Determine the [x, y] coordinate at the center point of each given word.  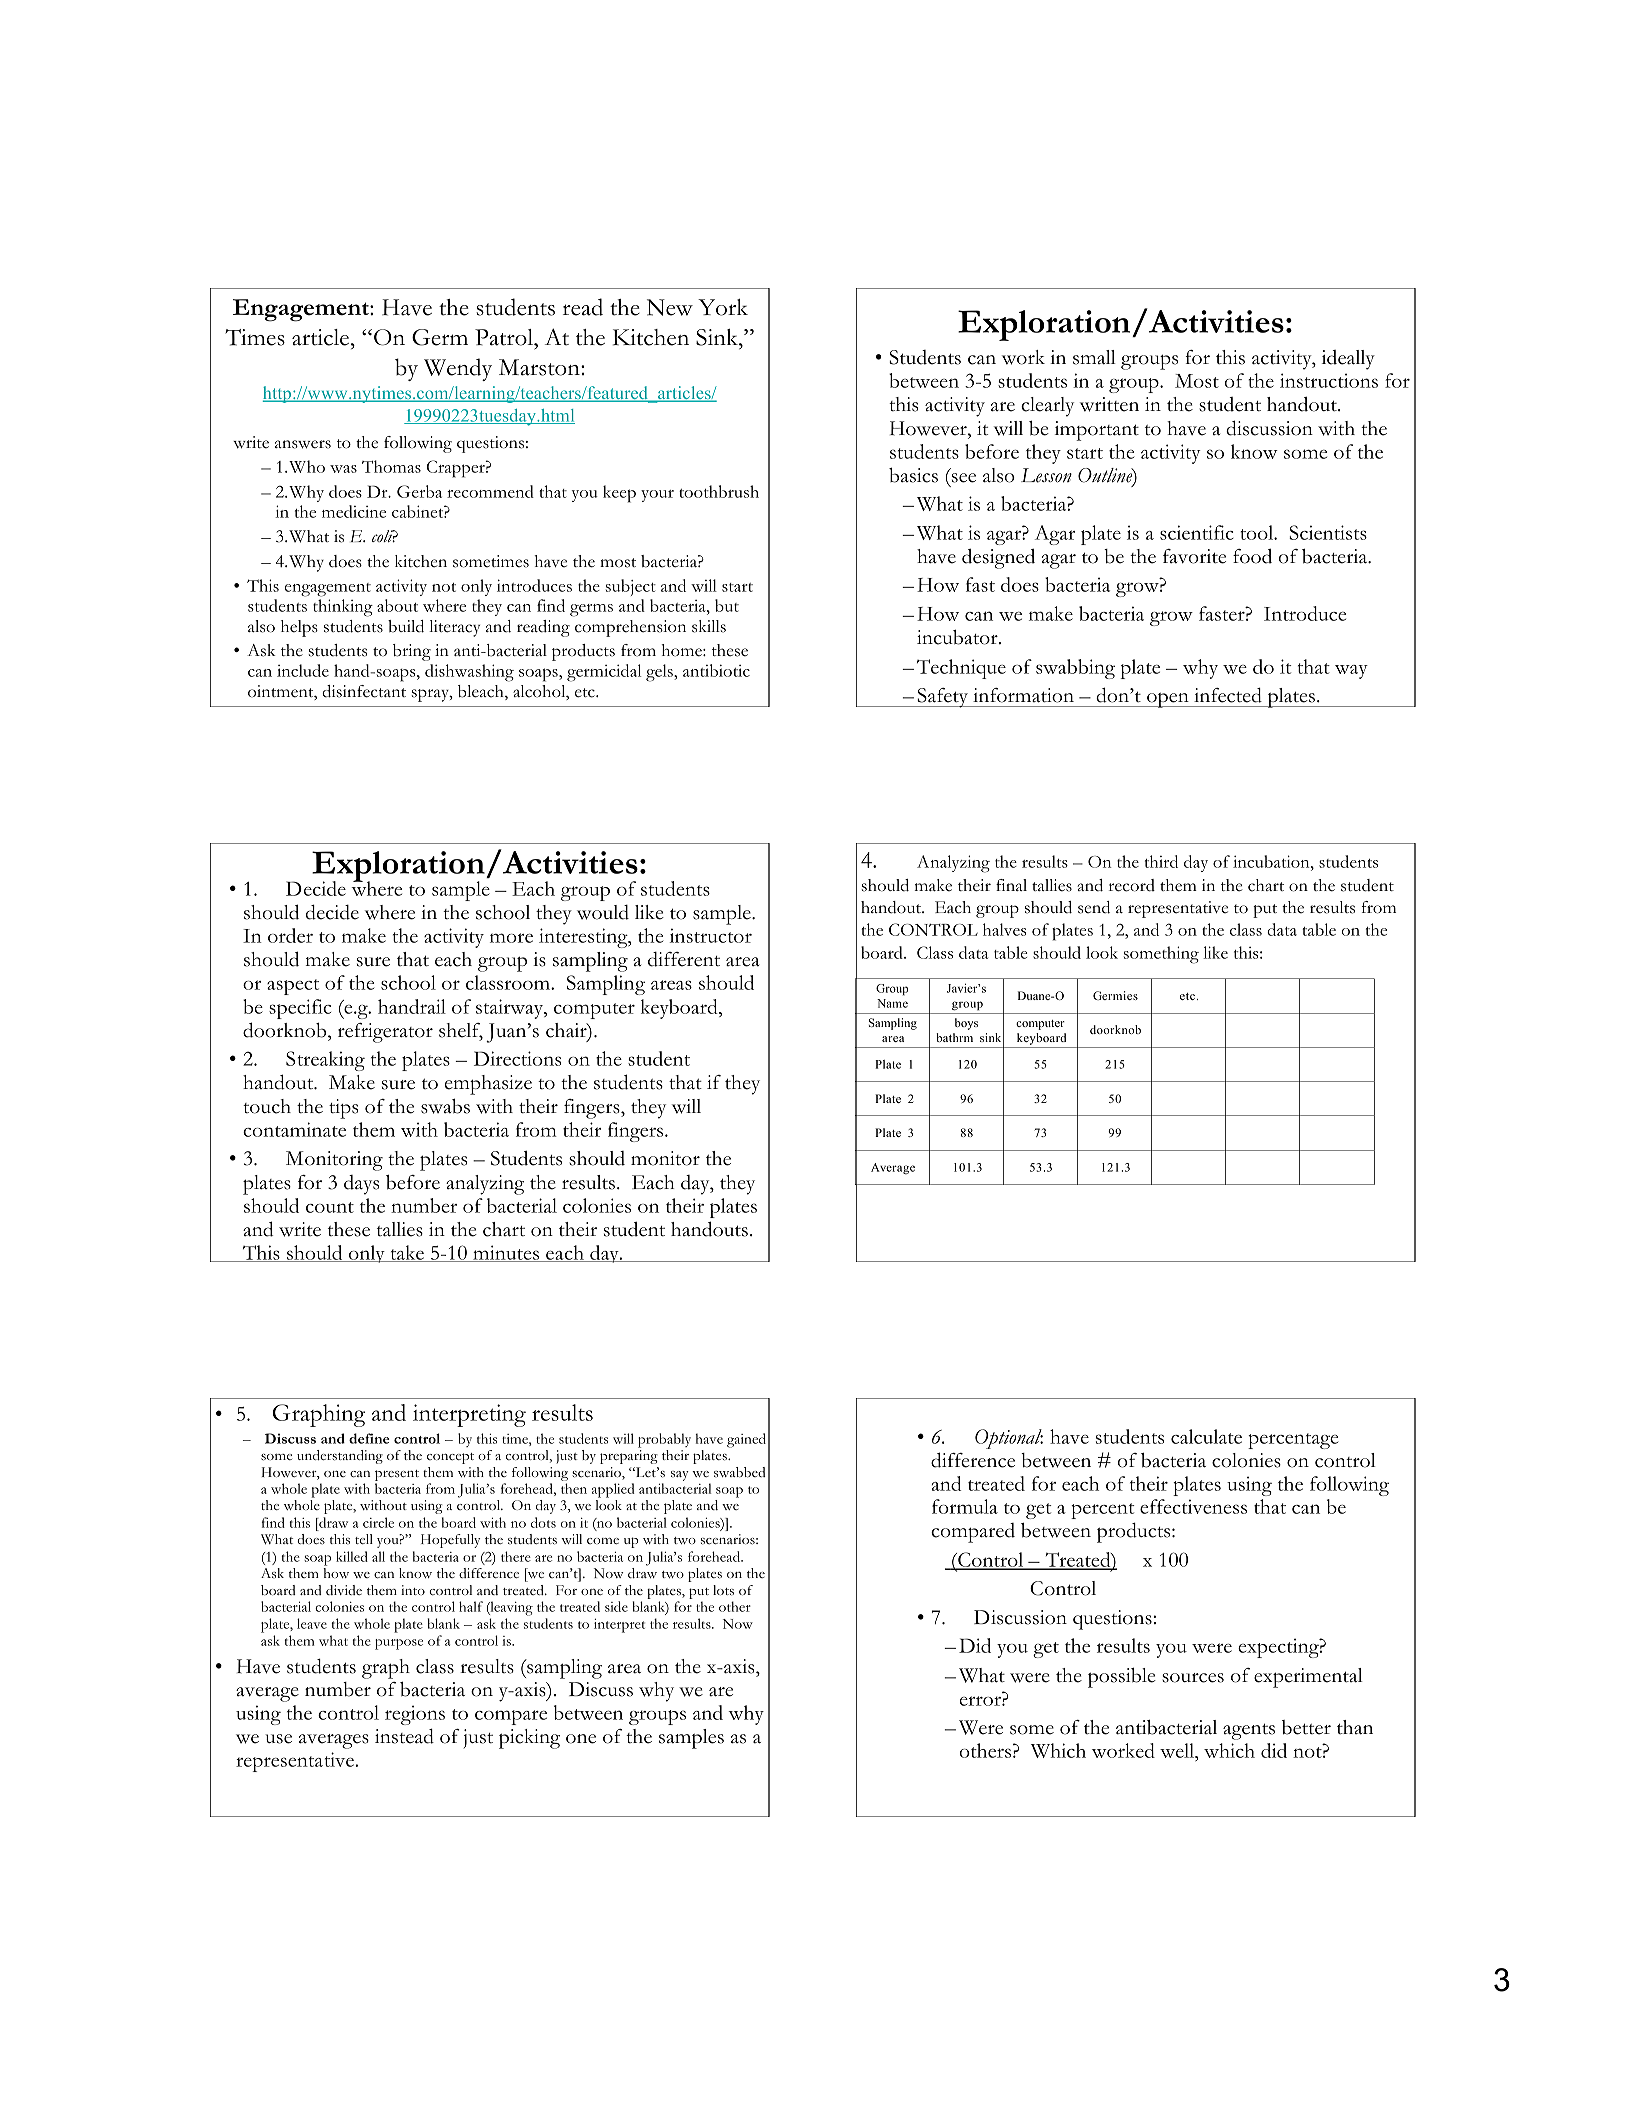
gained [746, 1440]
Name [892, 1003]
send [1094, 907]
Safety [943, 698]
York [723, 307]
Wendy [458, 369]
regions [415, 1715]
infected [1228, 695]
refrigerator [385, 1033]
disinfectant [364, 691]
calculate [1206, 1436]
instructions [1329, 380]
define [369, 1438]
